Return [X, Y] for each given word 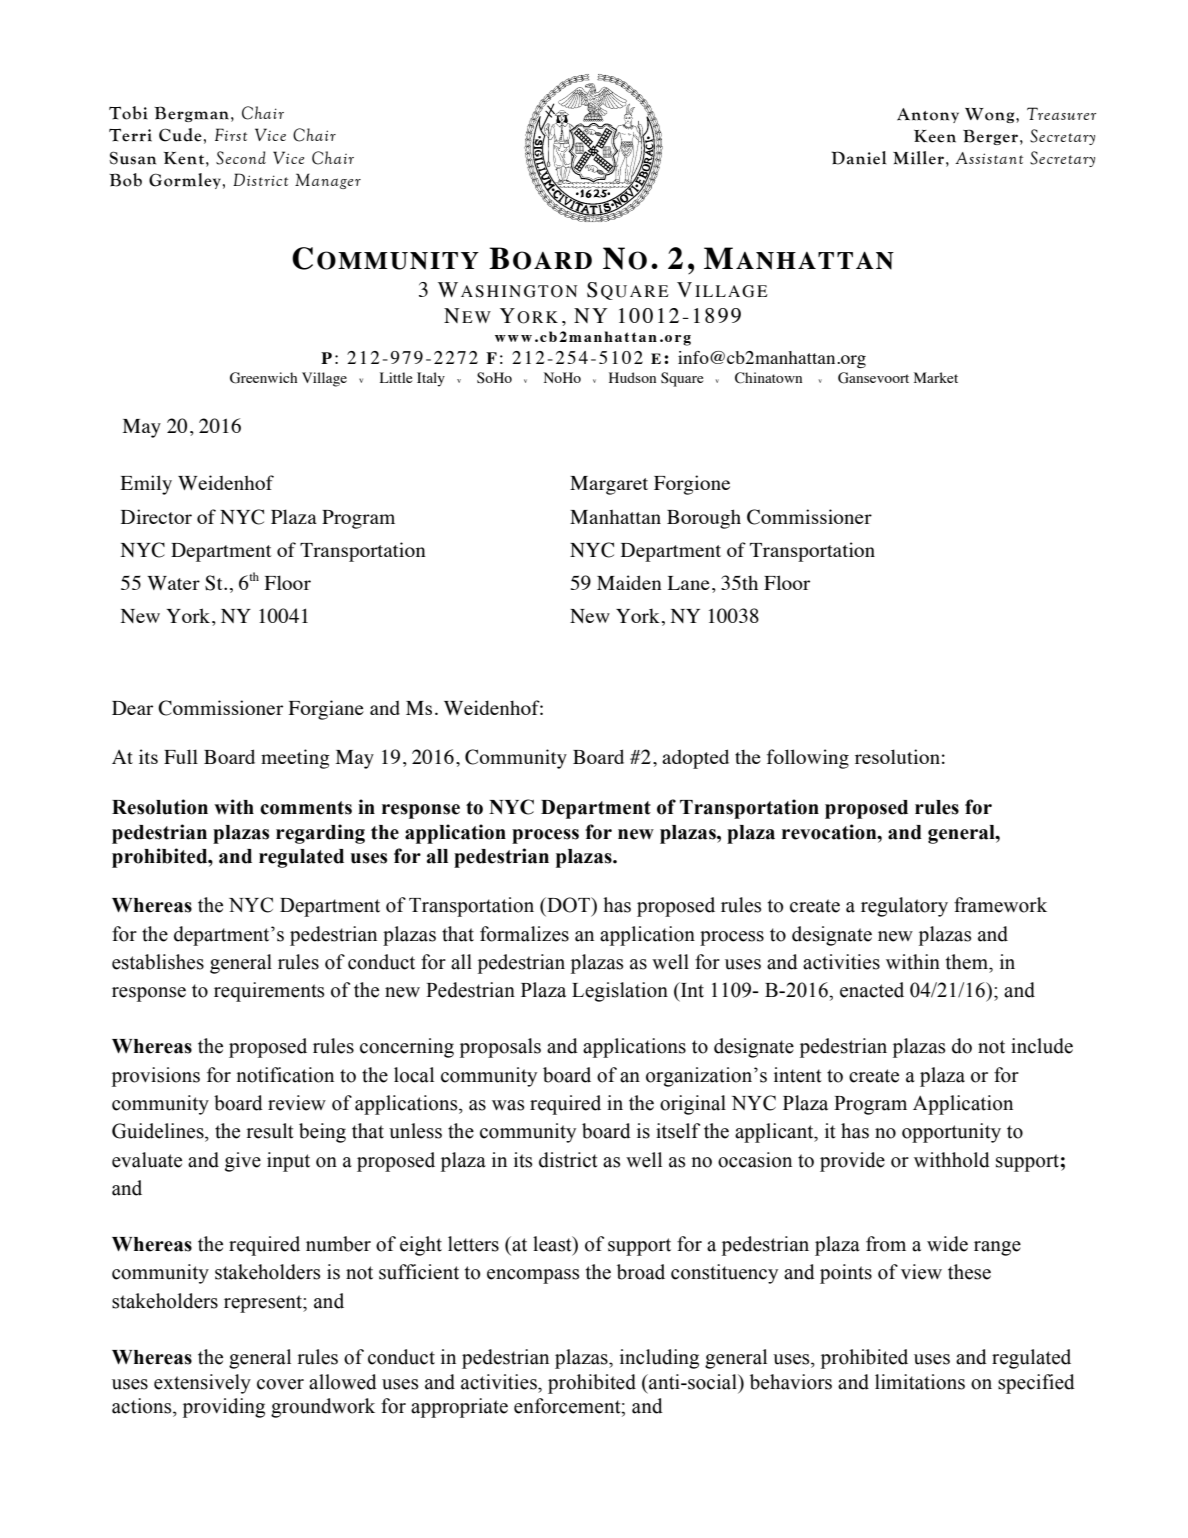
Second [241, 158]
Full [181, 756]
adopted [695, 759]
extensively [202, 1384]
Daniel [858, 158]
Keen [935, 136]
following [808, 759]
